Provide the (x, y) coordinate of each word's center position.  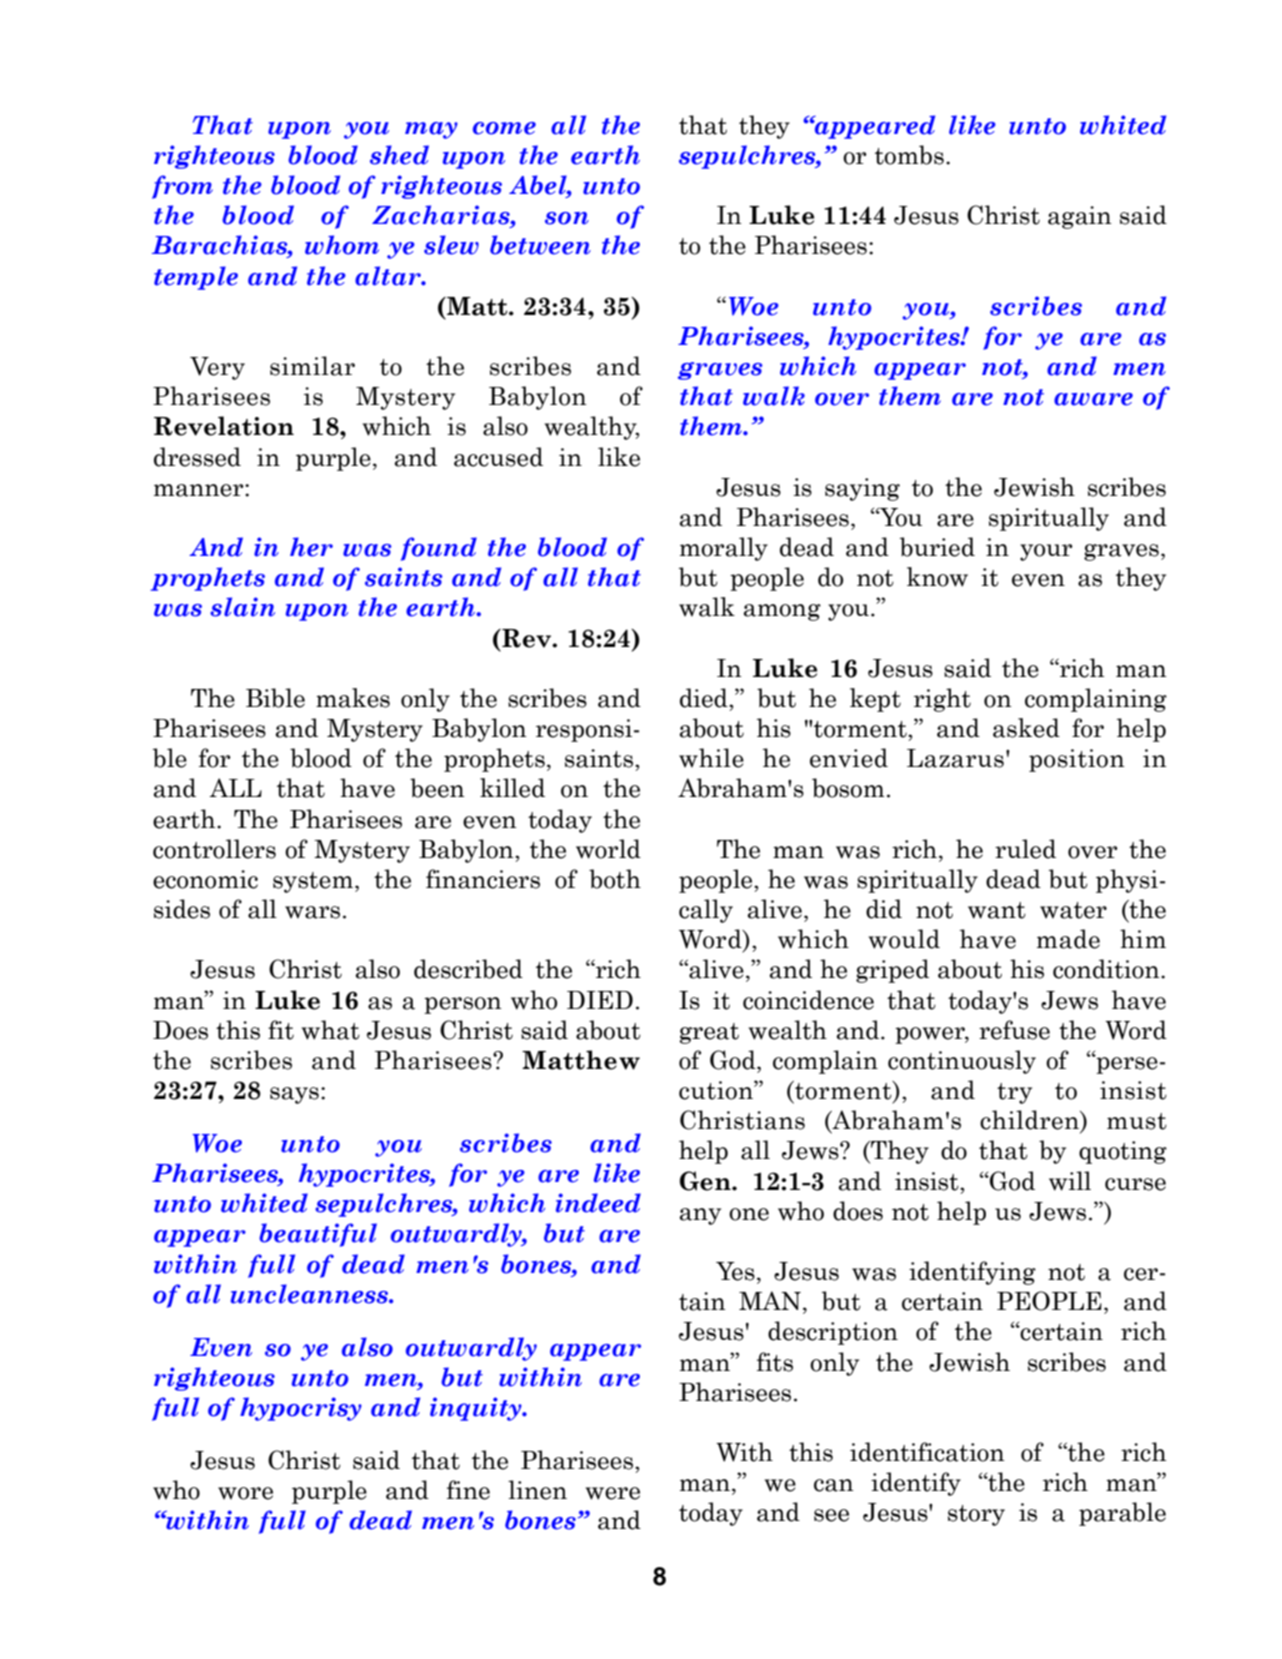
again (1080, 217)
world (608, 849)
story (976, 1515)
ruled (1025, 849)
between (540, 245)
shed (399, 155)
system (313, 882)
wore (245, 1493)
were (613, 1493)
